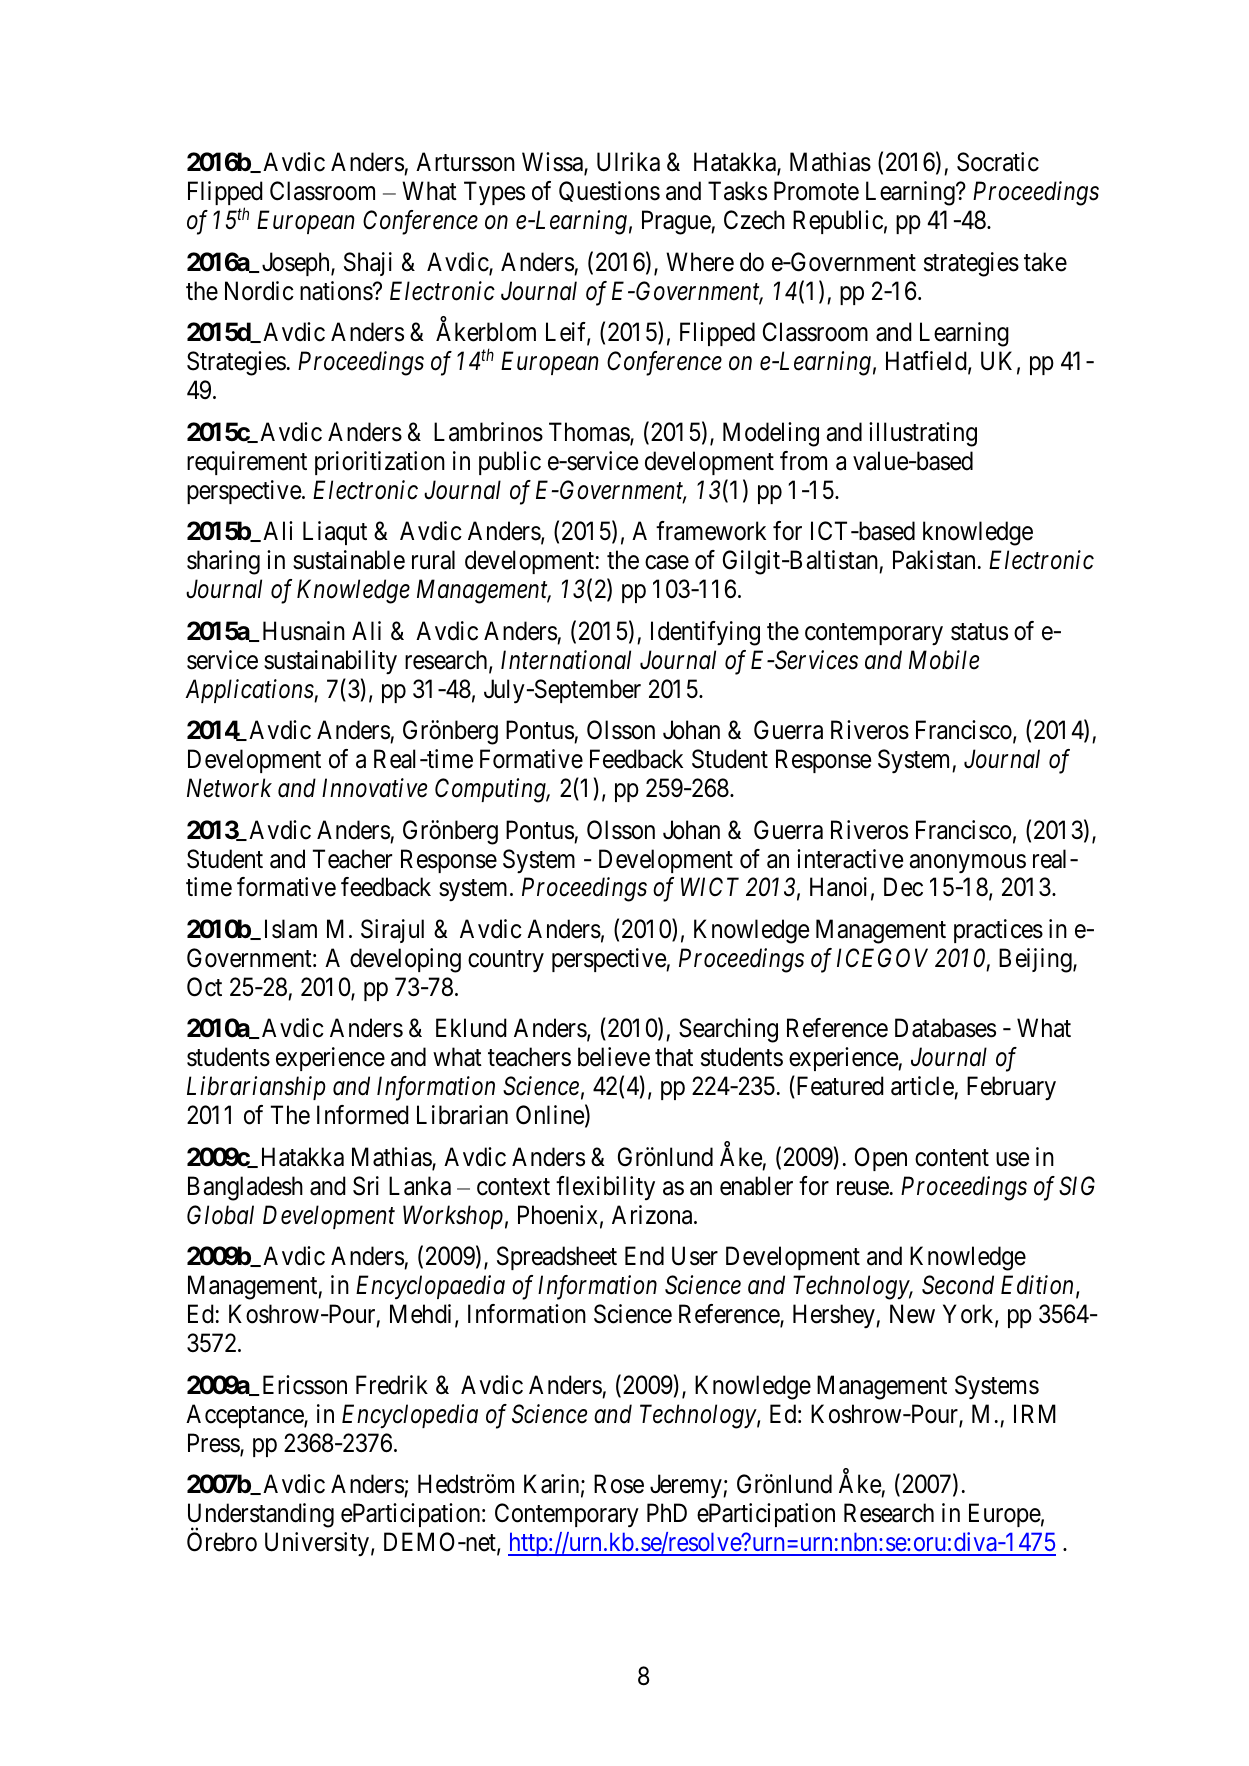 The height and width of the screenshot is (1766, 1249). Describe the element at coordinates (506, 961) in the screenshot. I see `country` at that location.
